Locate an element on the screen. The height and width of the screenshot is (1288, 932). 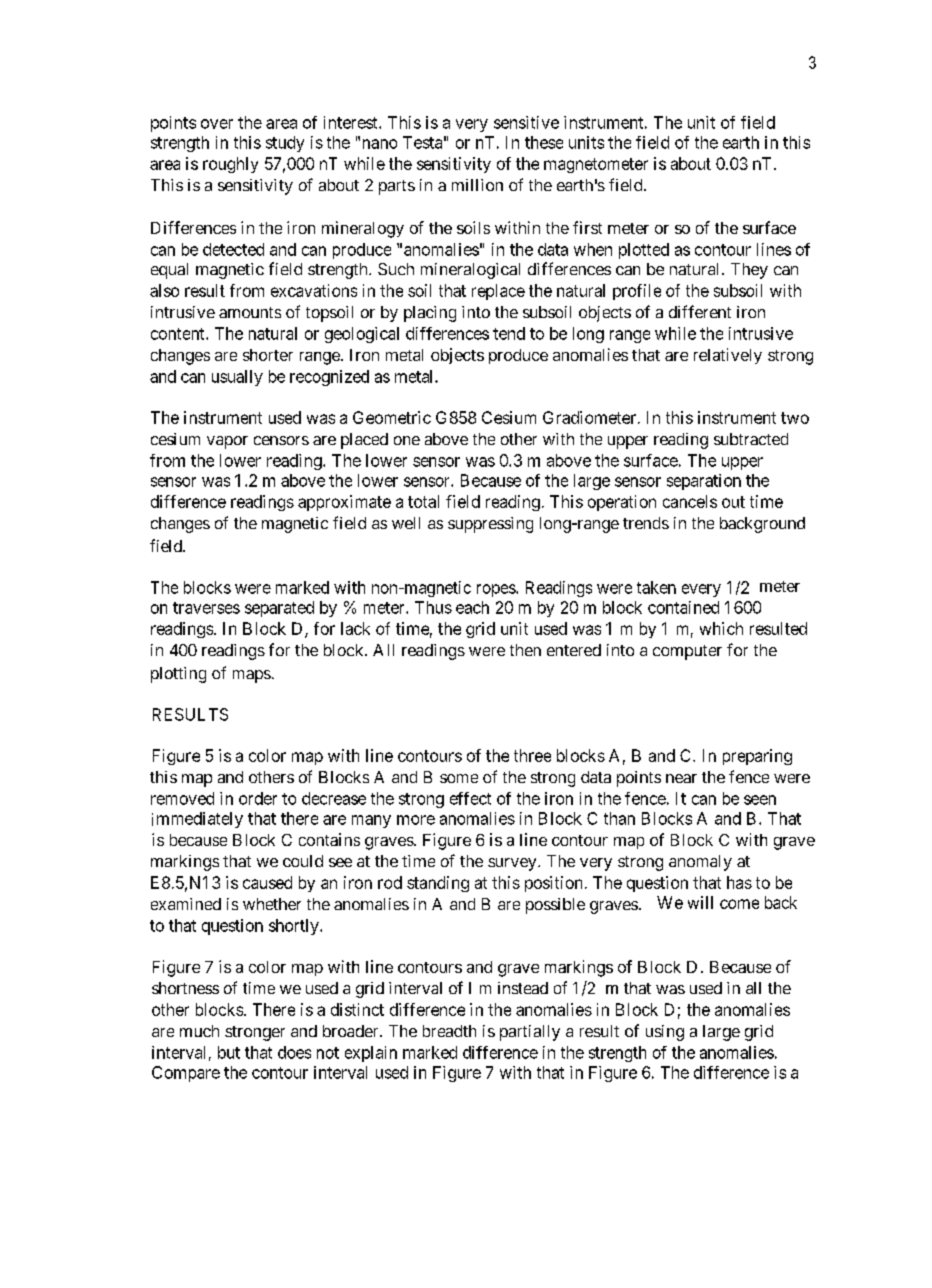
each is located at coordinates (472, 607).
